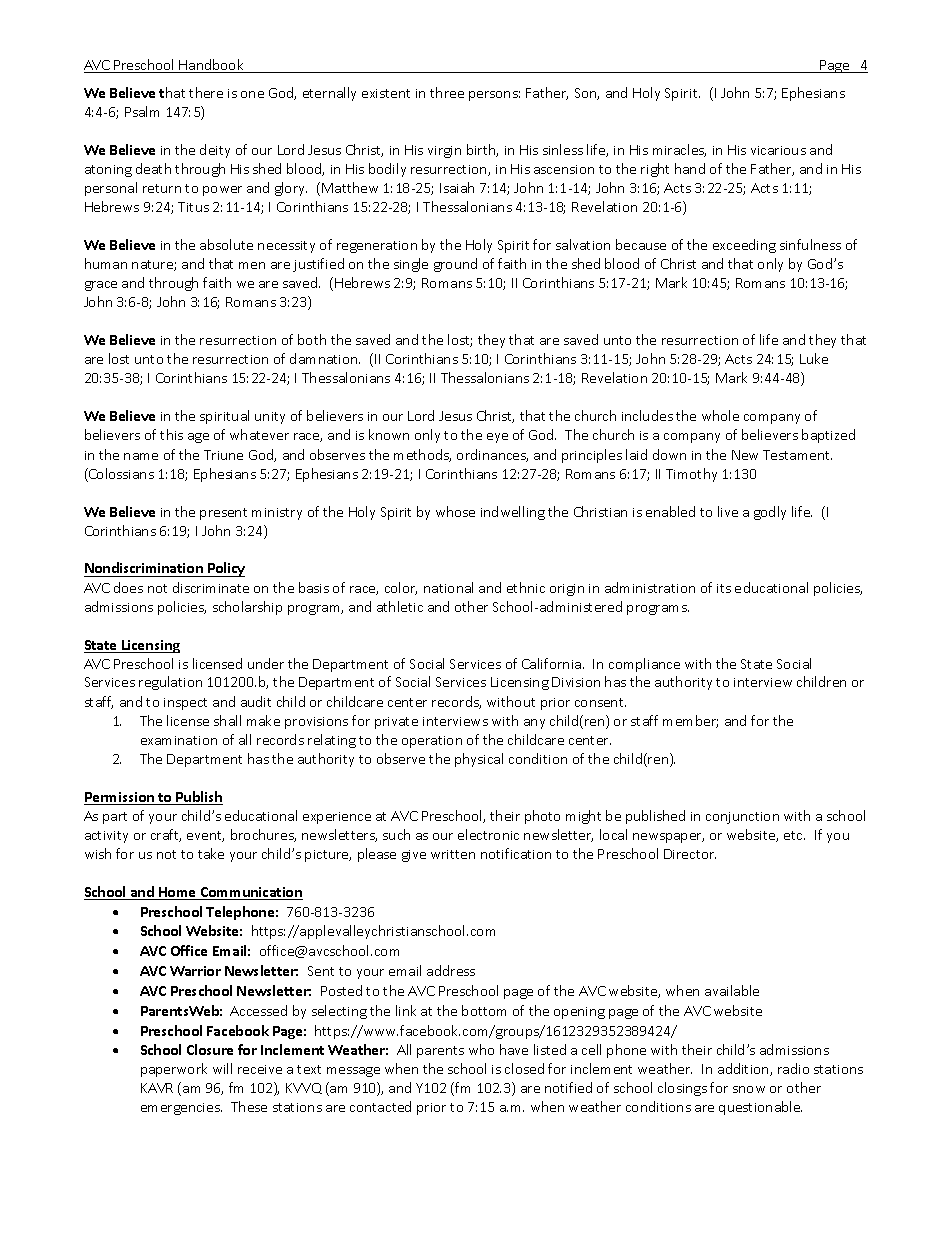 This screenshot has width=952, height=1233. Describe the element at coordinates (142, 111) in the screenshot. I see `Psalm` at that location.
